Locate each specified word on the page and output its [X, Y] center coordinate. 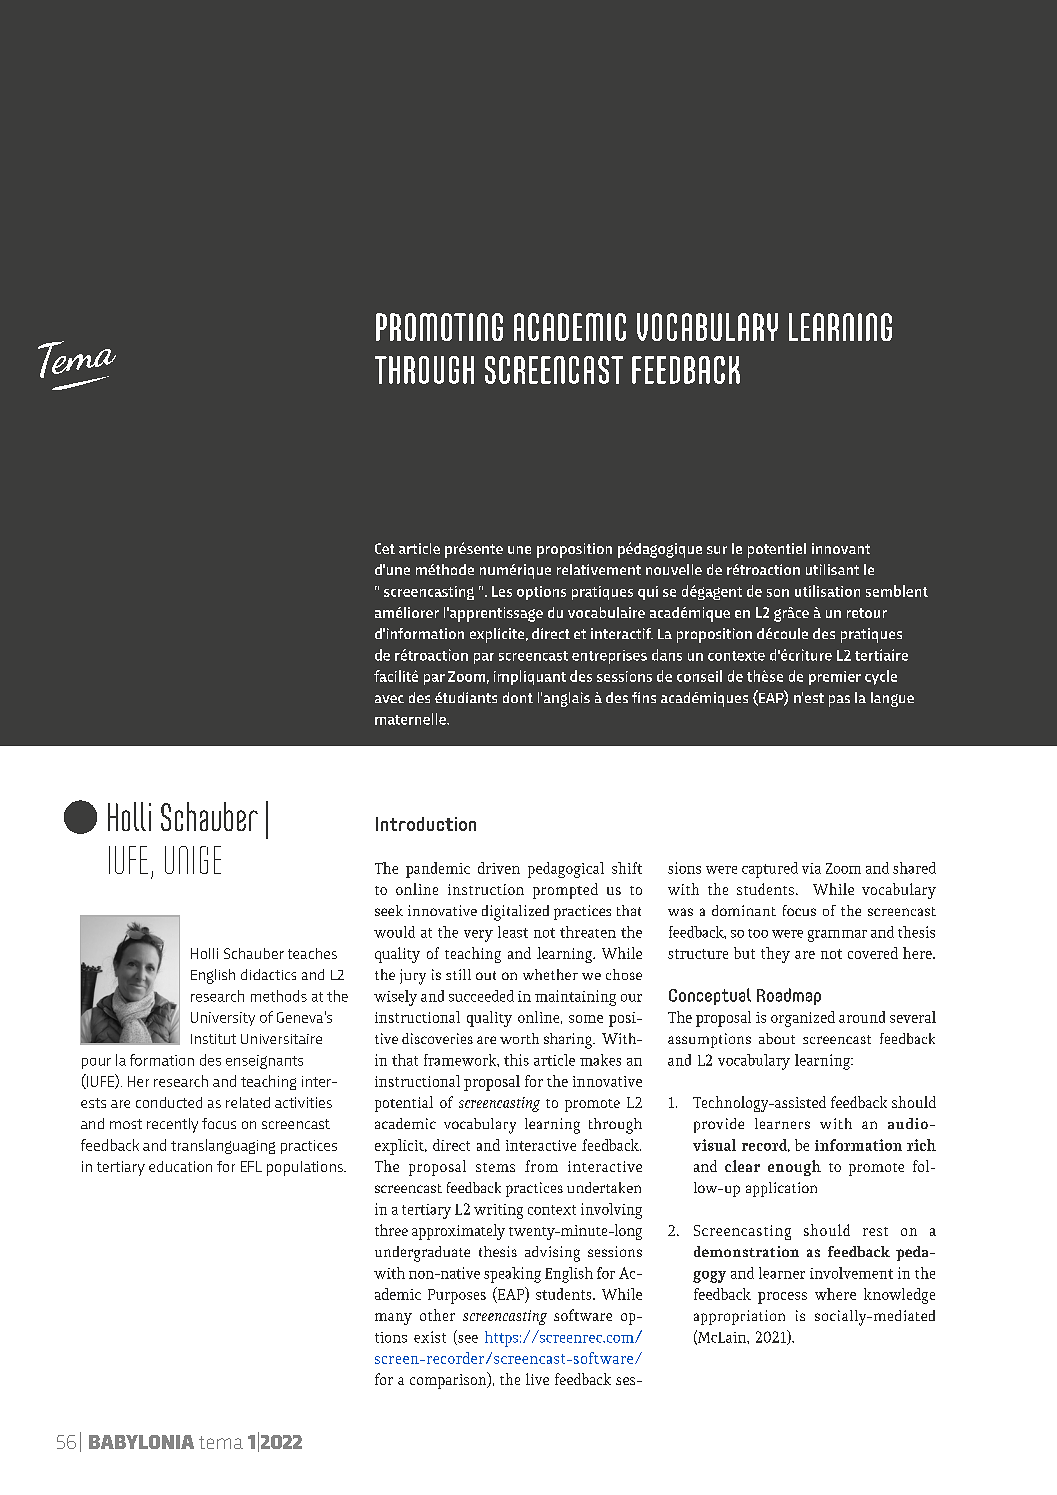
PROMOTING [439, 327]
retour [867, 613]
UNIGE [193, 860]
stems [495, 1167]
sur [717, 550]
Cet [385, 548]
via [811, 868]
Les [502, 591]
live [537, 1379]
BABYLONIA [141, 1442]
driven [499, 868]
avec [389, 699]
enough [794, 1168]
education [180, 1166]
